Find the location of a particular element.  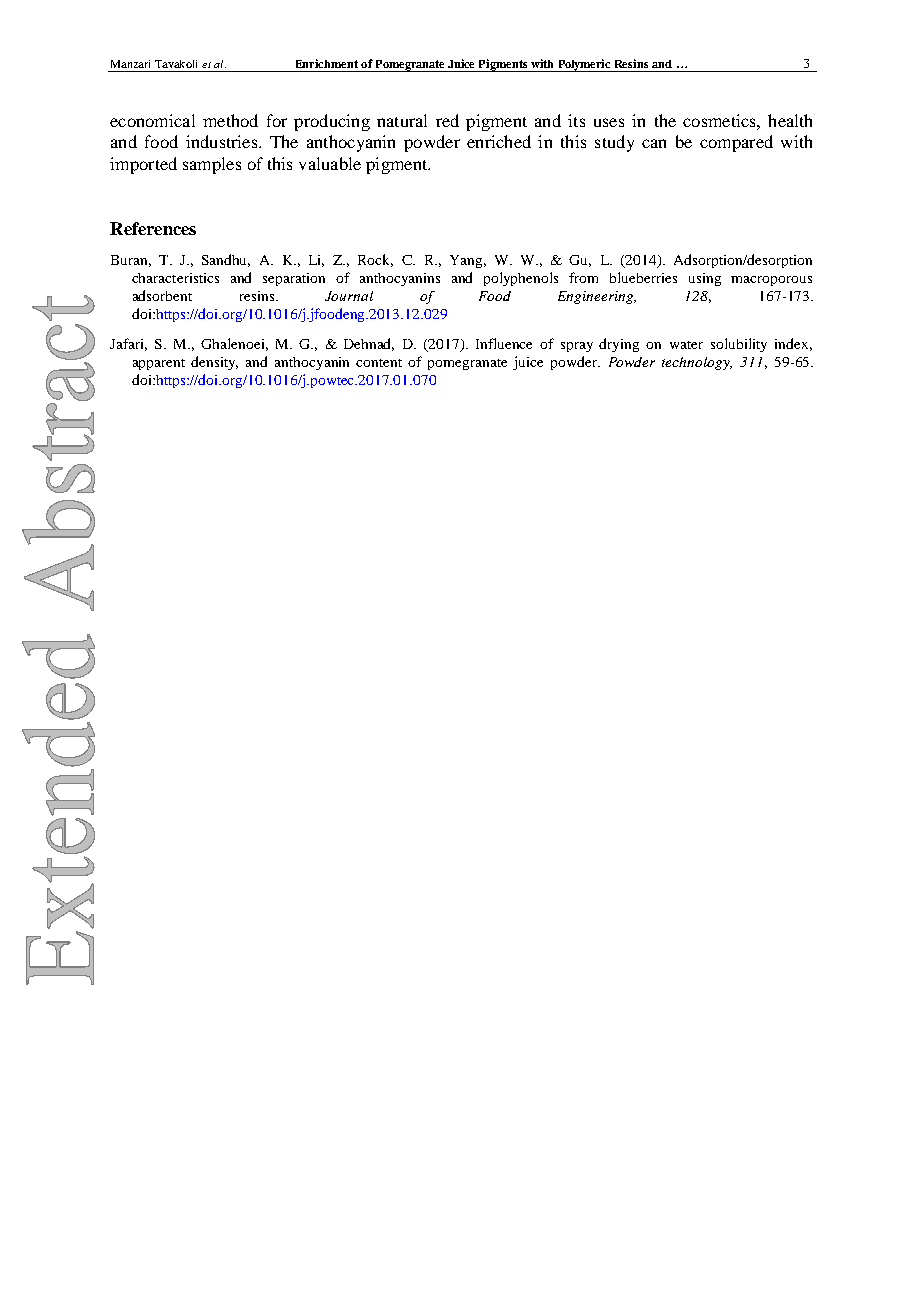

health is located at coordinates (790, 120).
